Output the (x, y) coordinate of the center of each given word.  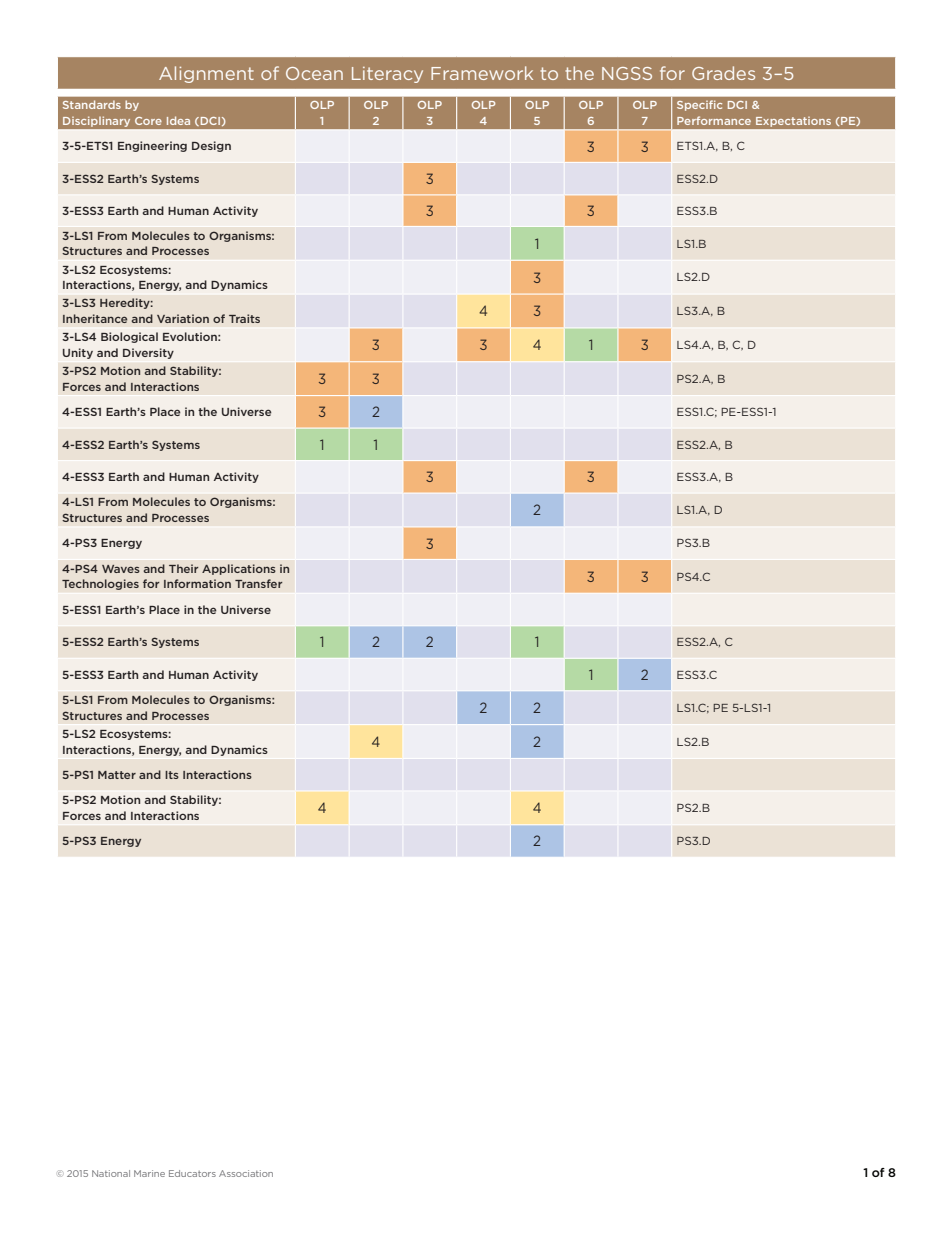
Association (246, 1173)
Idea (178, 120)
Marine (149, 1173)
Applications (239, 569)
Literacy (387, 75)
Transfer (259, 583)
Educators (192, 1173)
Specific (699, 105)
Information (197, 583)
